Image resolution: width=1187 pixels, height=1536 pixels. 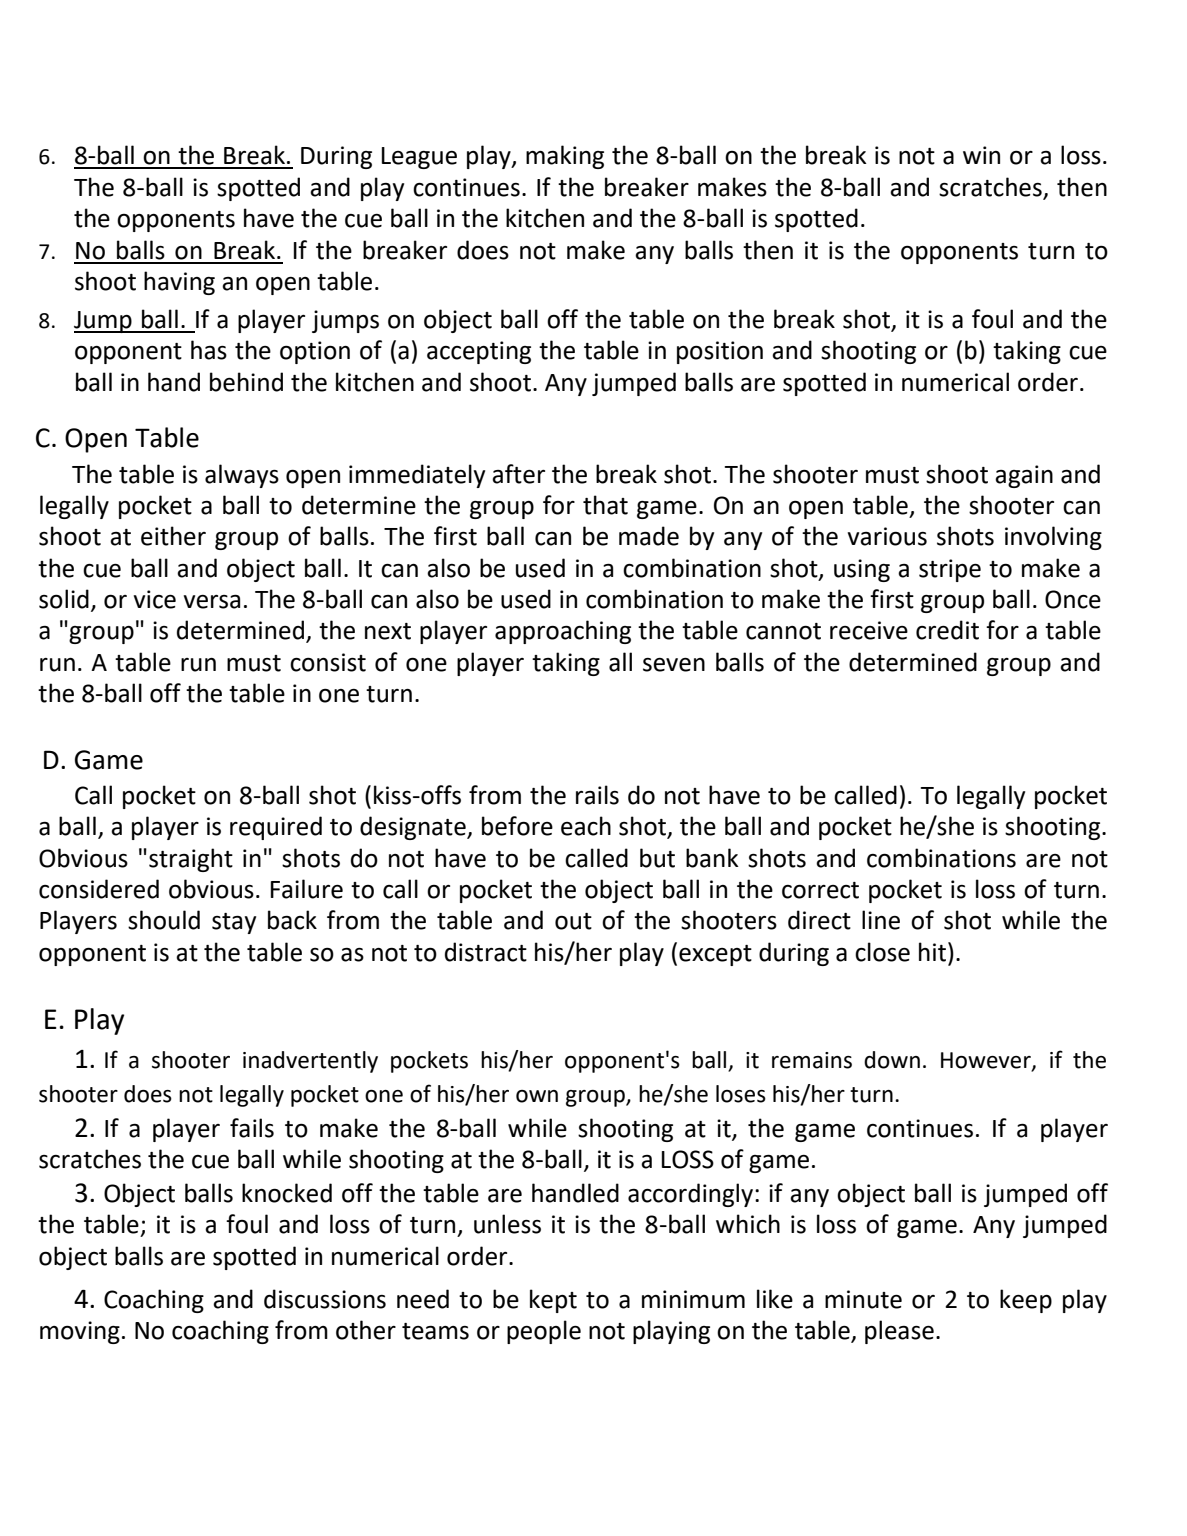 What do you see at coordinates (310, 1062) in the document?
I see `inadvertently` at bounding box center [310, 1062].
